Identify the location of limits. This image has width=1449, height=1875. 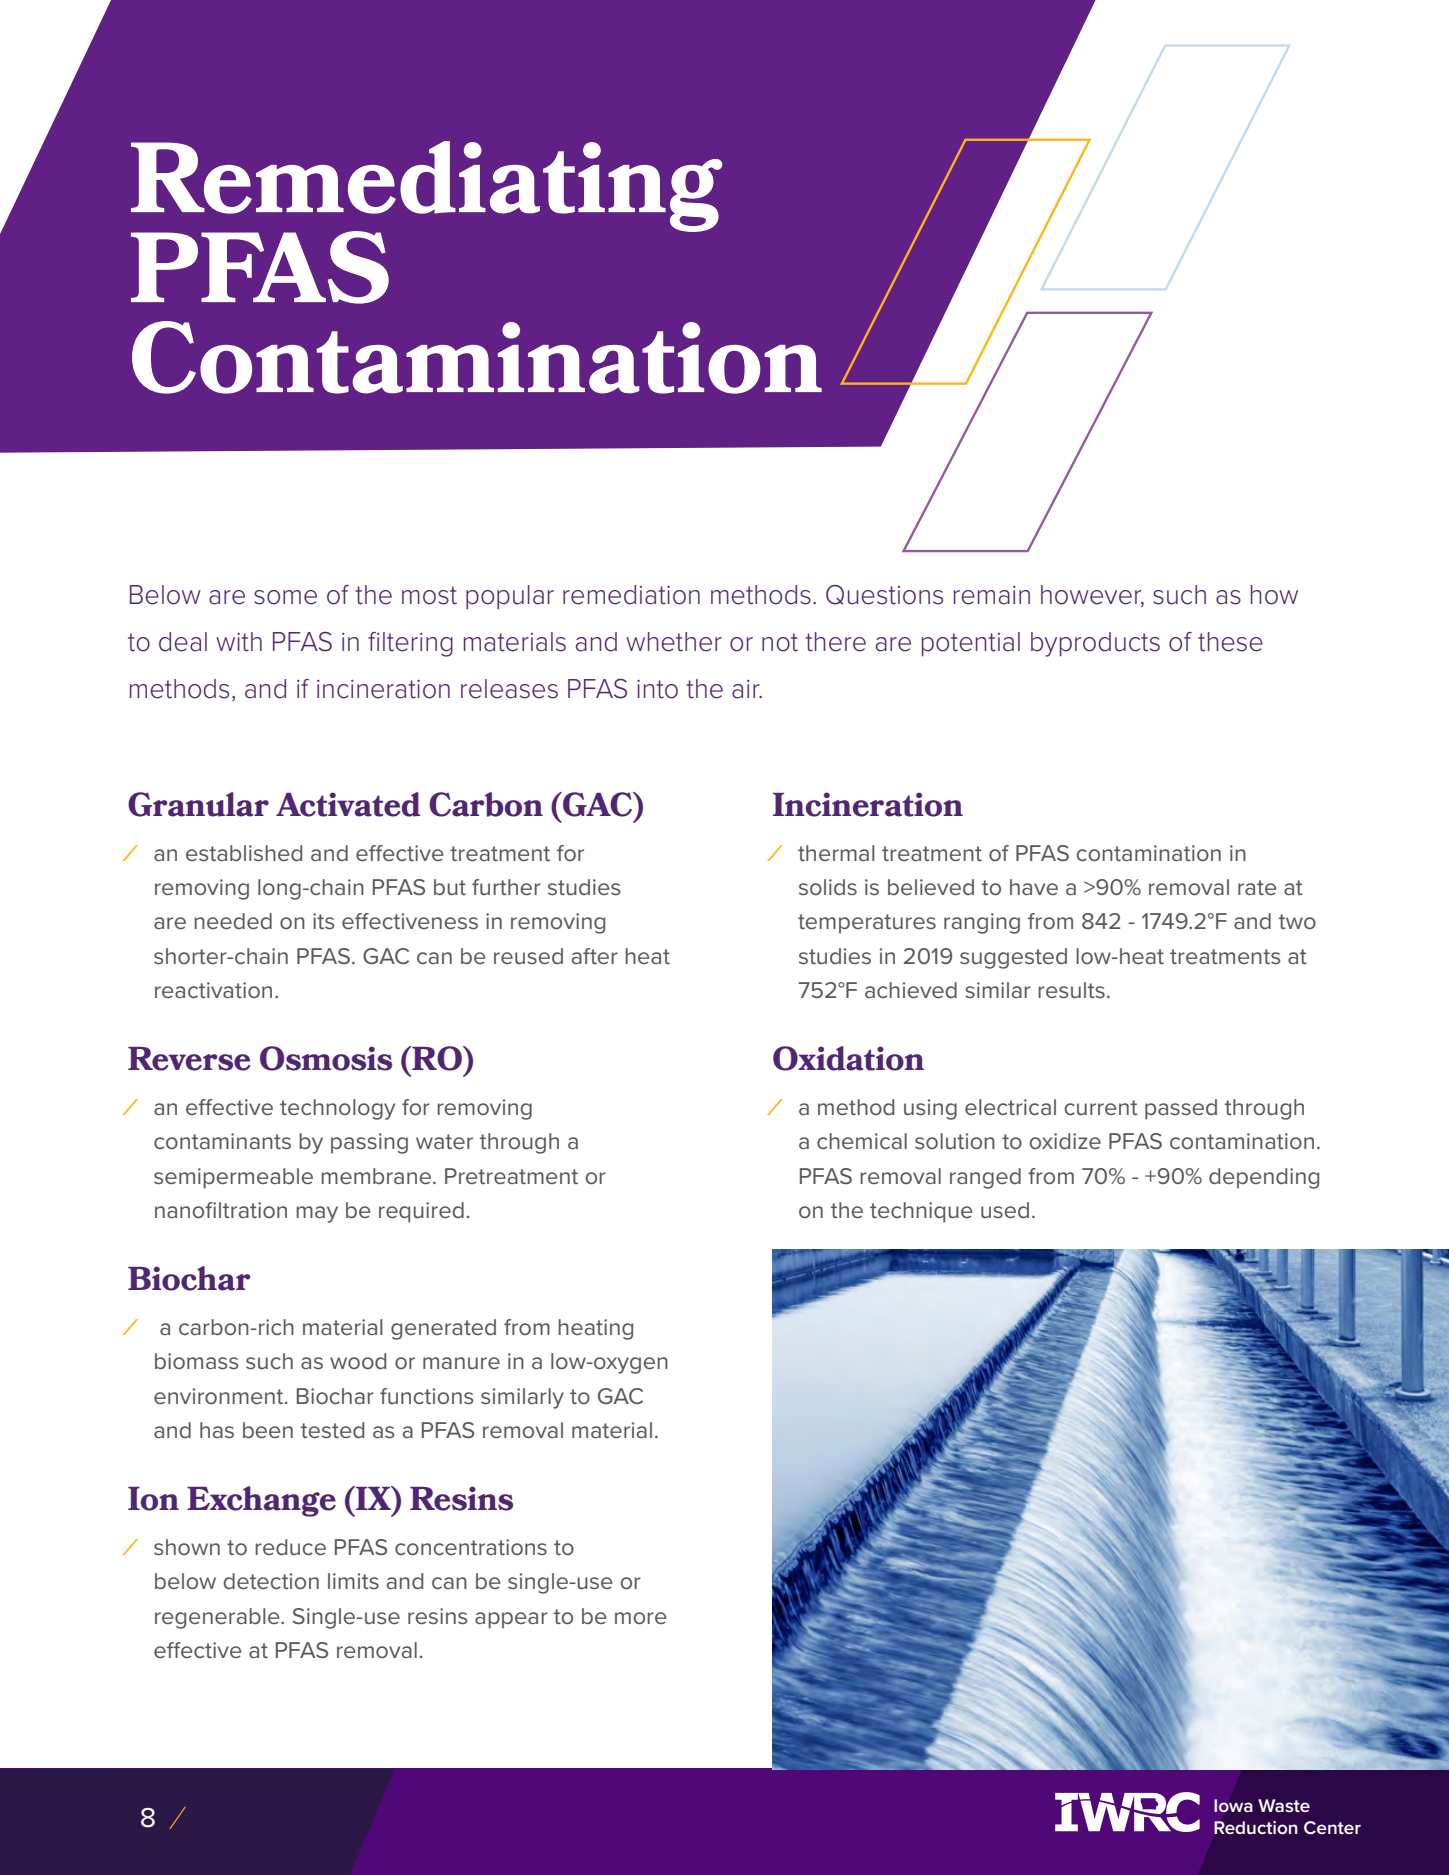
(353, 1581).
